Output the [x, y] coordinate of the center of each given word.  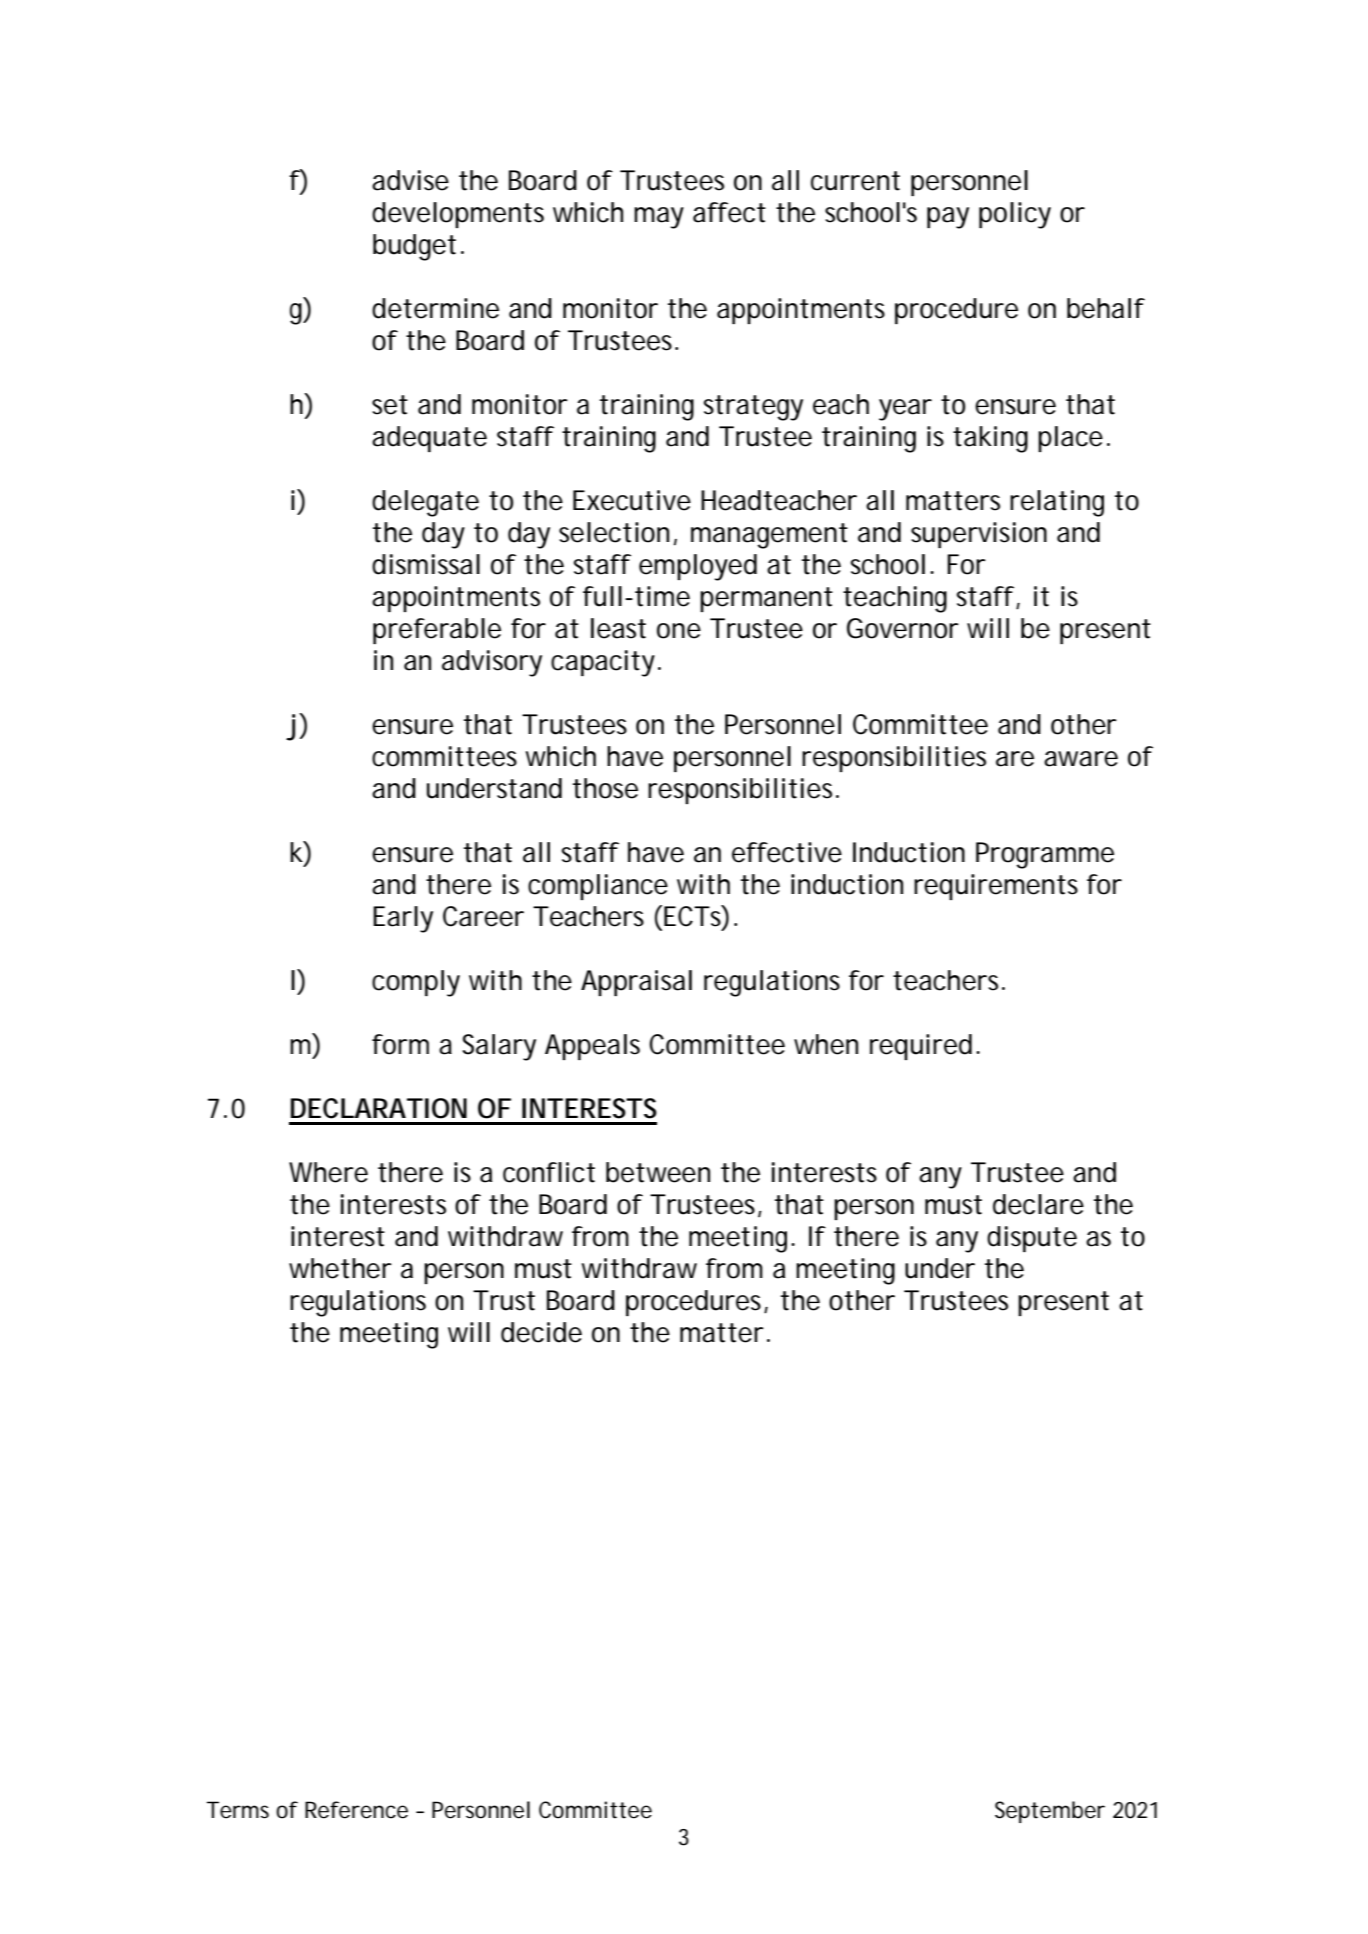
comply [416, 983]
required [921, 1047]
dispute [1032, 1239]
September [1050, 1812]
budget [414, 247]
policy [1015, 215]
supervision [979, 535]
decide [541, 1332]
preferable [437, 631]
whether [340, 1268]
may [659, 218]
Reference [356, 1810]
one [679, 631]
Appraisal [636, 983]
